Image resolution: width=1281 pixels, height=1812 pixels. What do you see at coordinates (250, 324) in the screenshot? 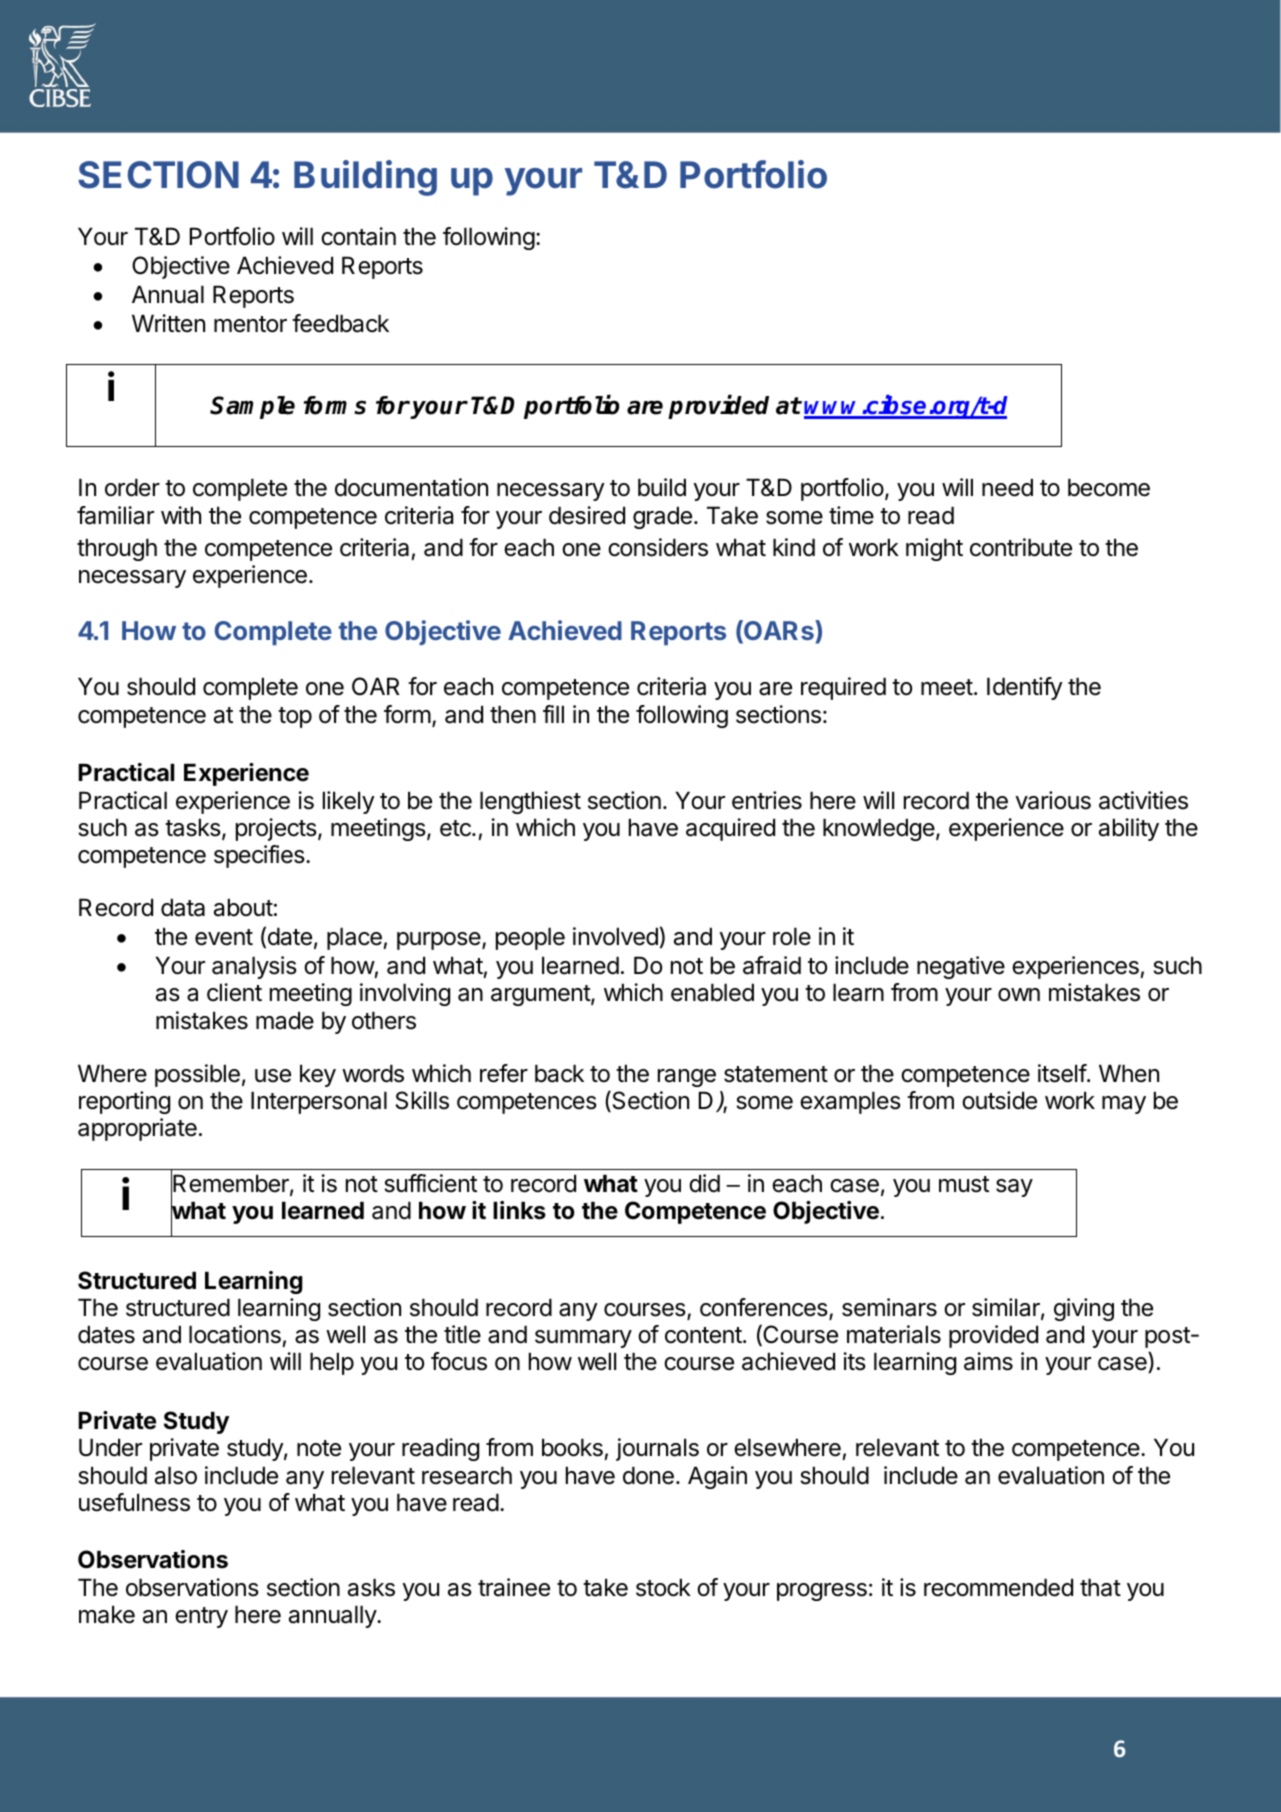
I see `mentor` at bounding box center [250, 324].
